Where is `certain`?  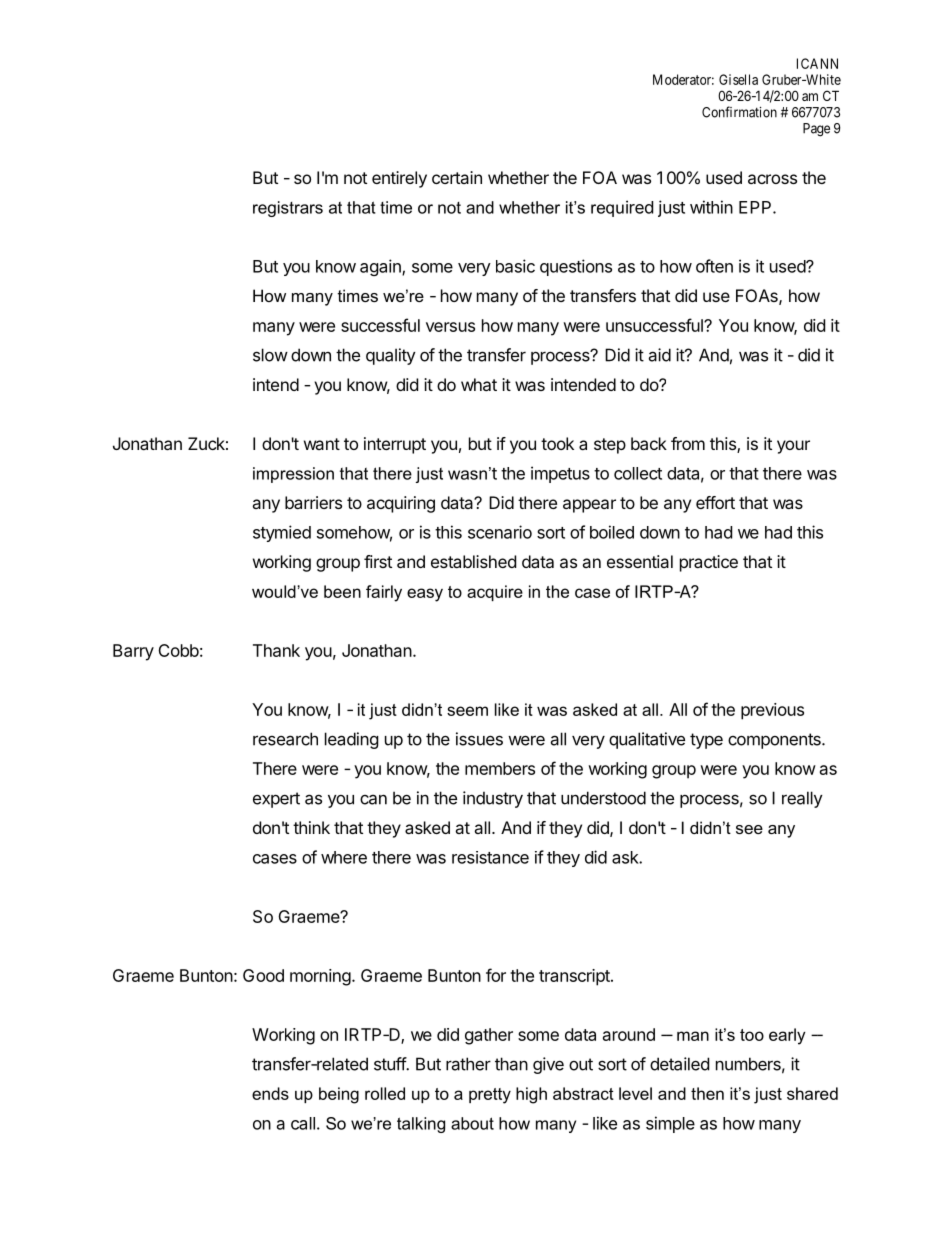 certain is located at coordinates (457, 177).
